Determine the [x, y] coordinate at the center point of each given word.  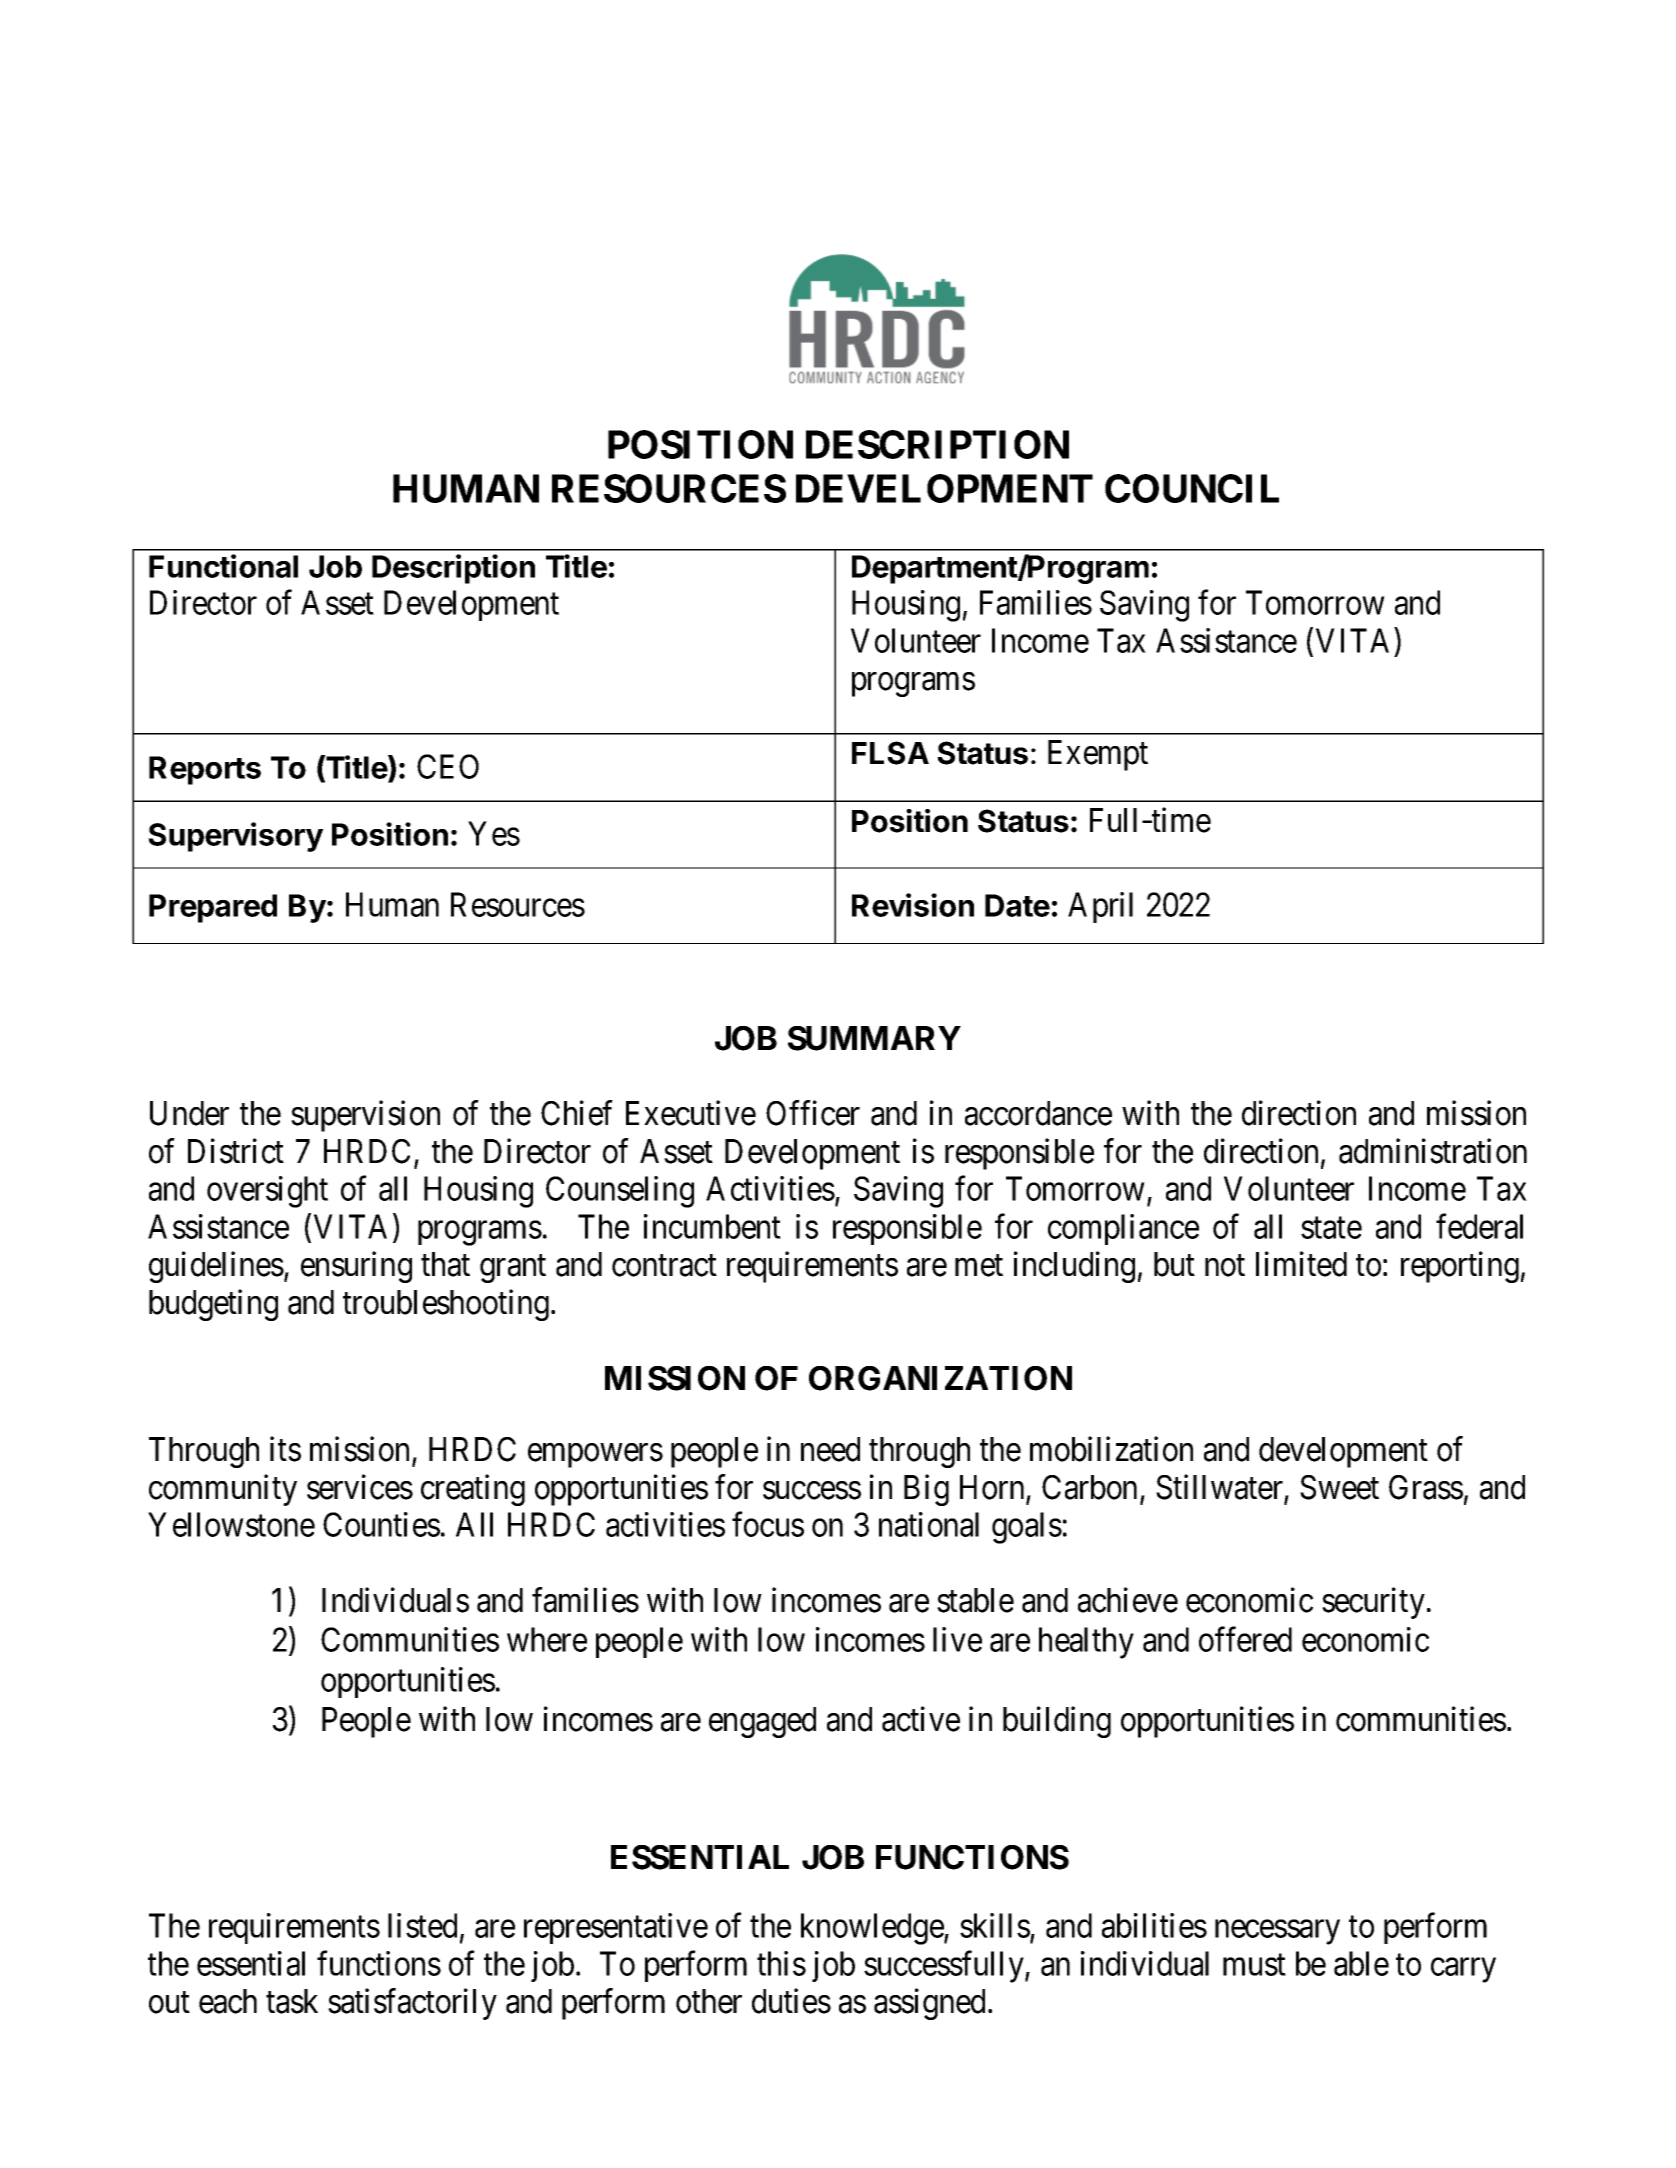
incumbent [712, 1226]
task [292, 2001]
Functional [223, 566]
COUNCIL [1192, 488]
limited [1301, 1264]
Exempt [1098, 755]
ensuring [356, 1267]
